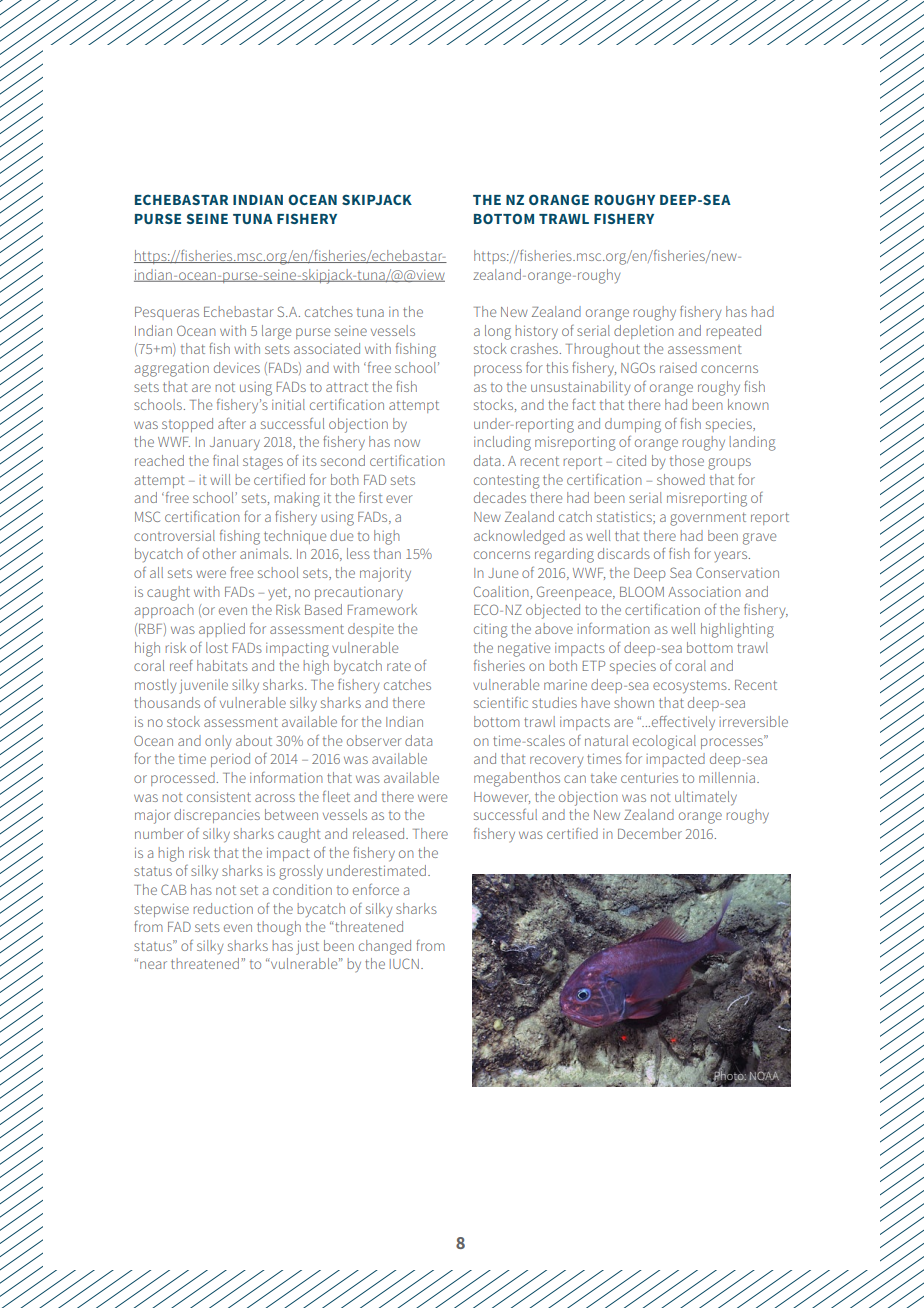  What do you see at coordinates (498, 332) in the screenshot?
I see `long` at bounding box center [498, 332].
